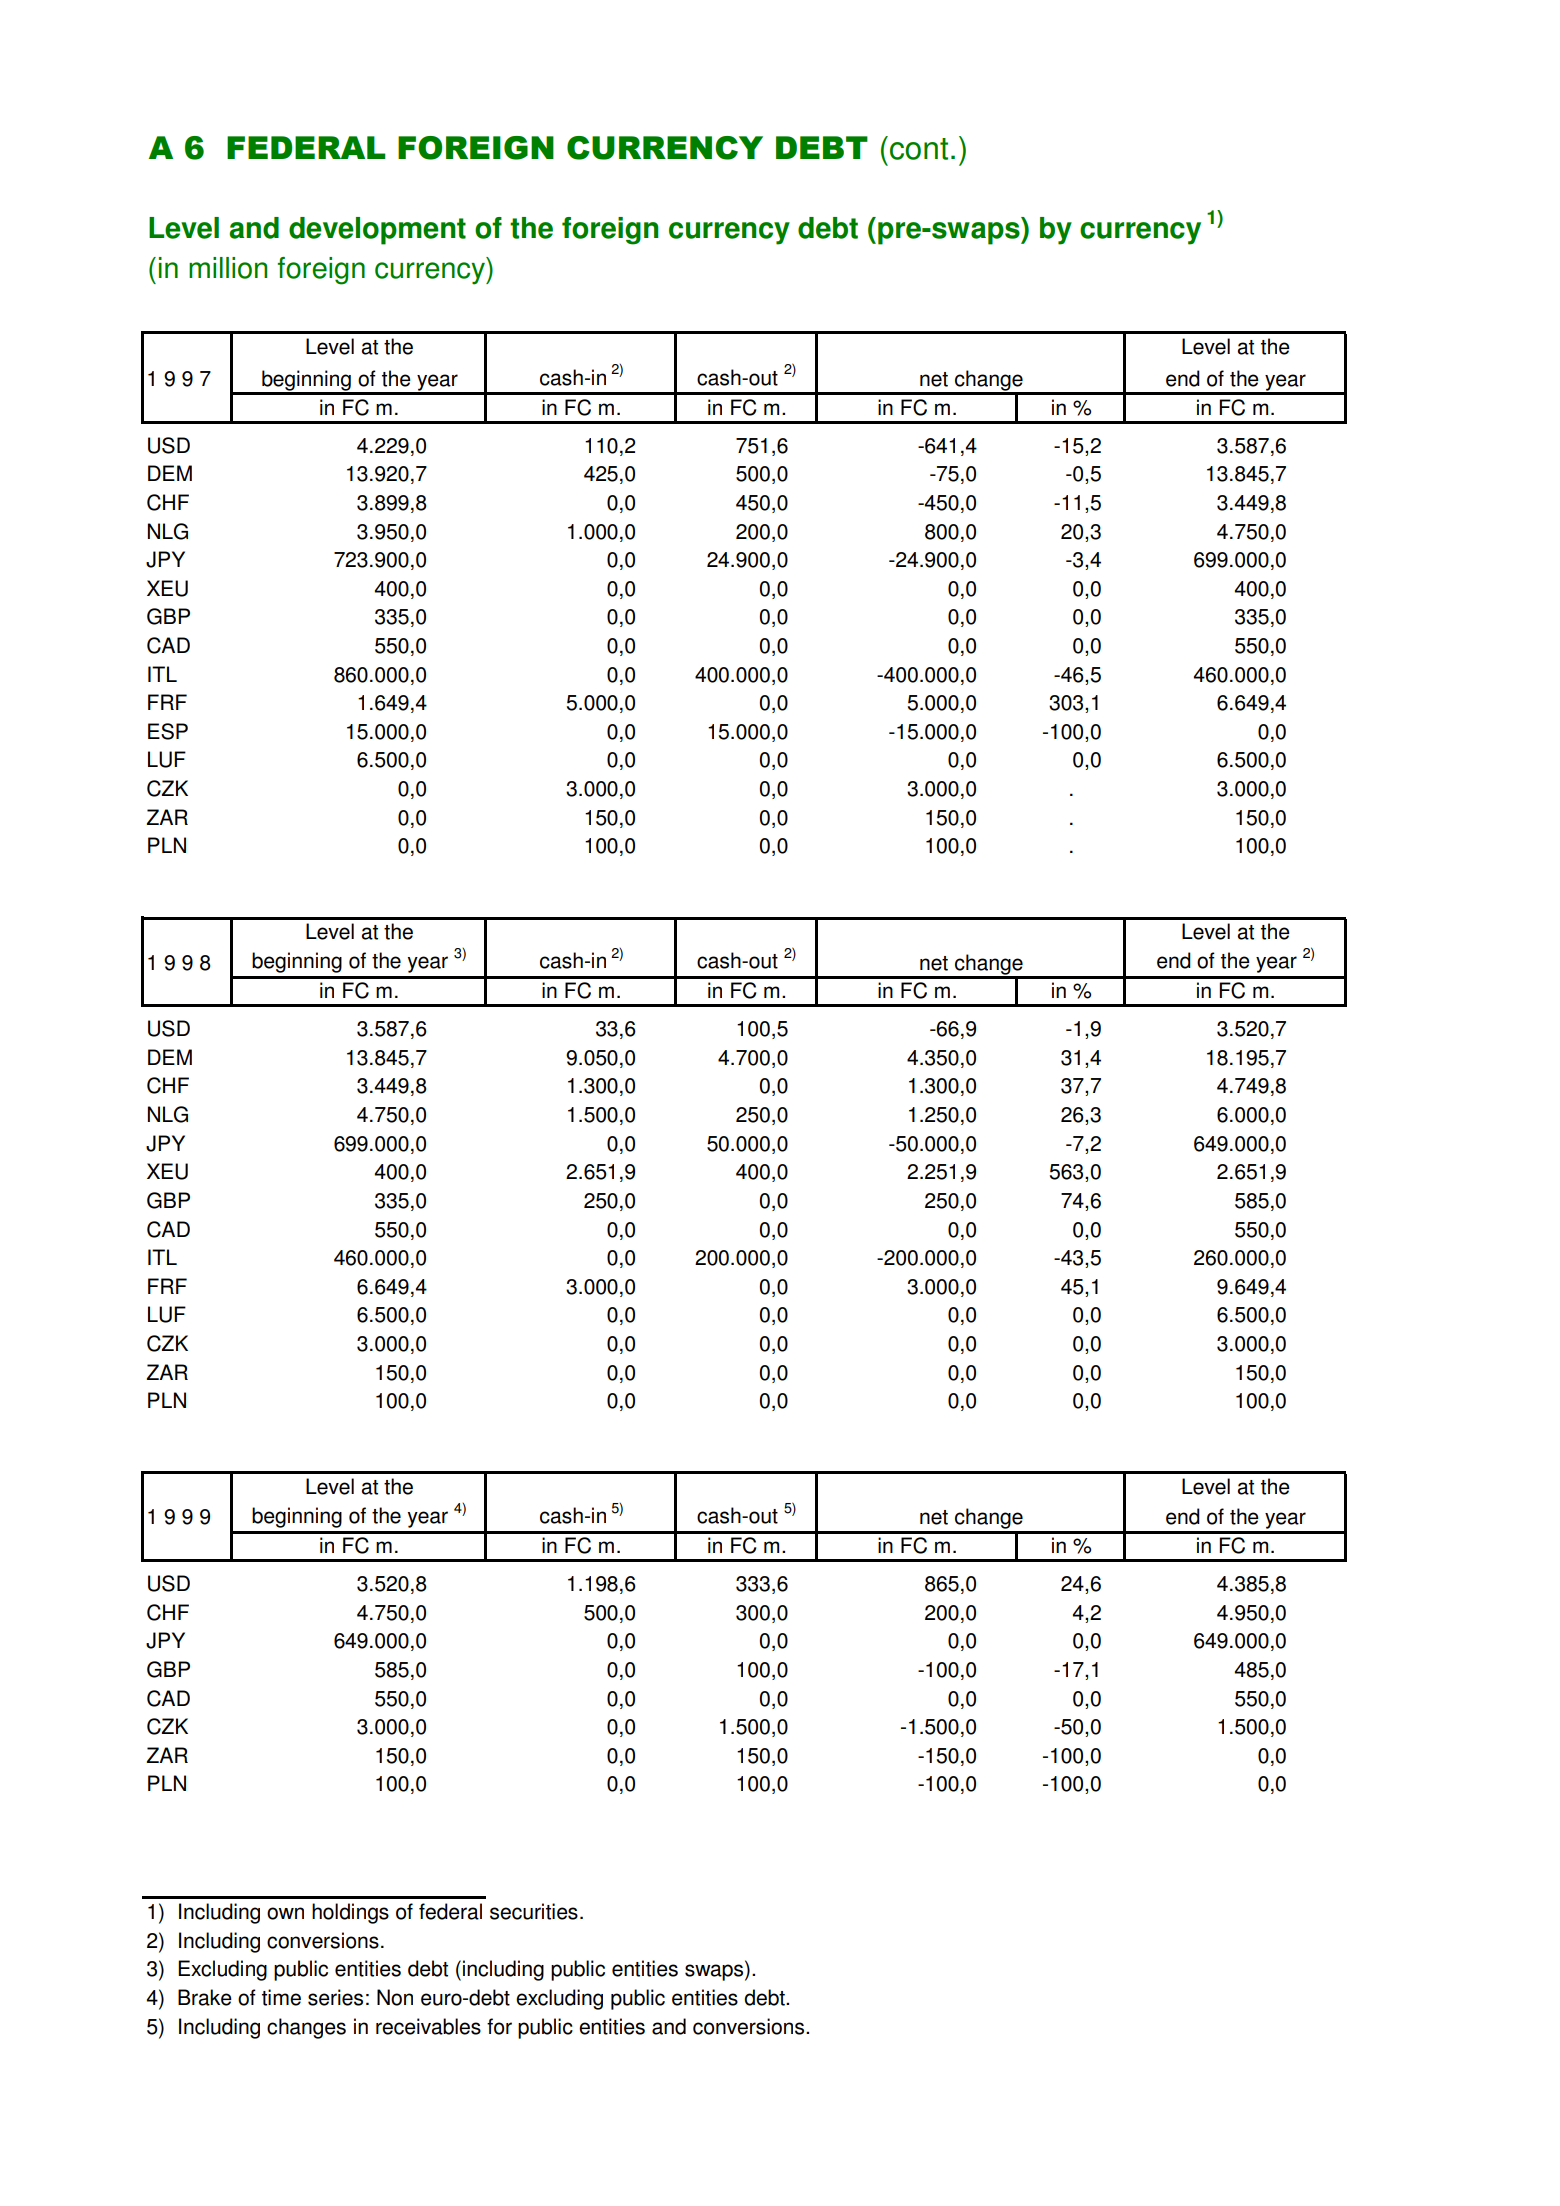 Image resolution: width=1560 pixels, height=2206 pixels. What do you see at coordinates (377, 231) in the screenshot?
I see `development` at bounding box center [377, 231].
